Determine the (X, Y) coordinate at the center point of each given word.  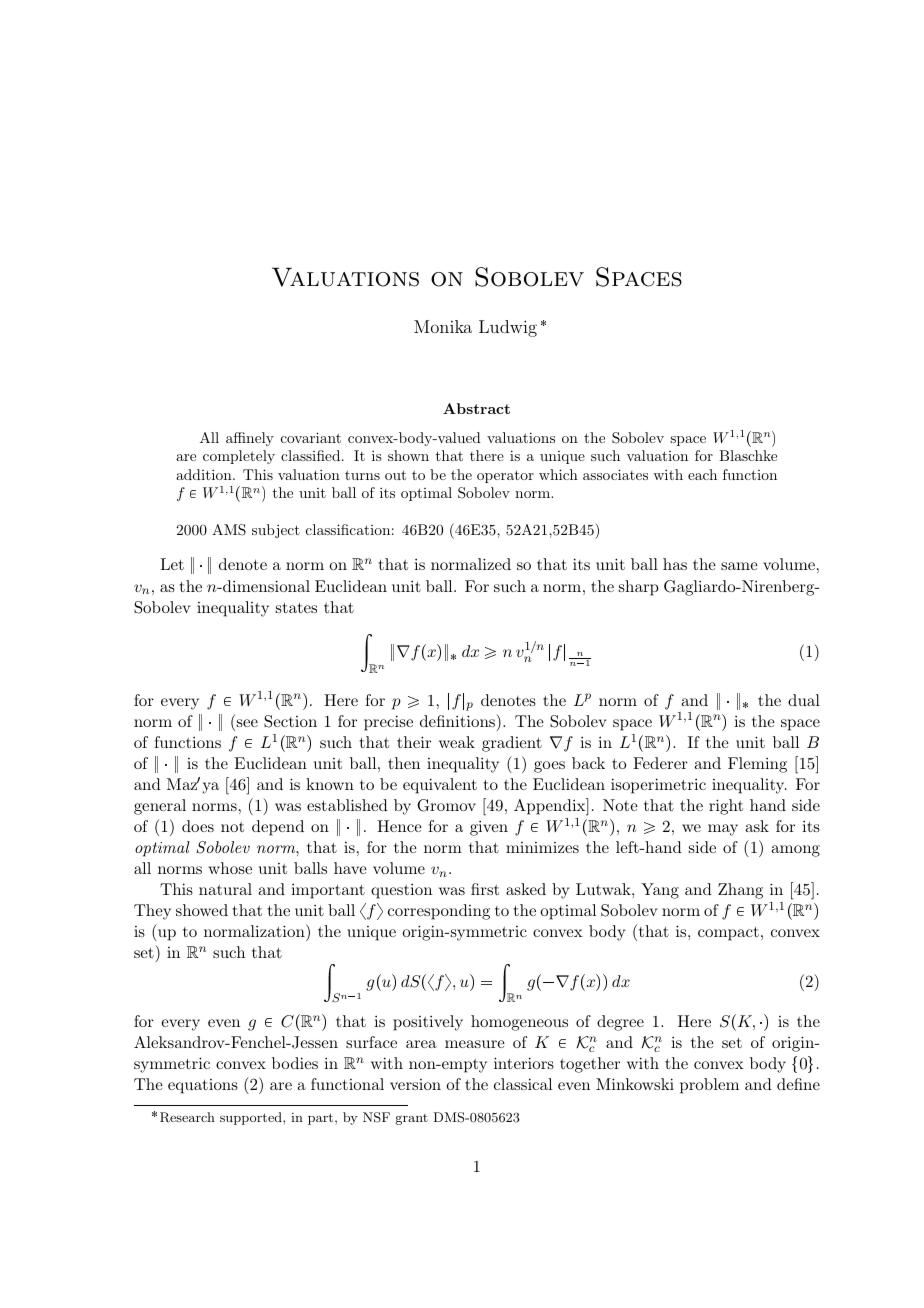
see (246, 724)
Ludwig (508, 328)
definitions (458, 720)
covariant (311, 437)
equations (203, 1086)
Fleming (757, 765)
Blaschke (748, 455)
